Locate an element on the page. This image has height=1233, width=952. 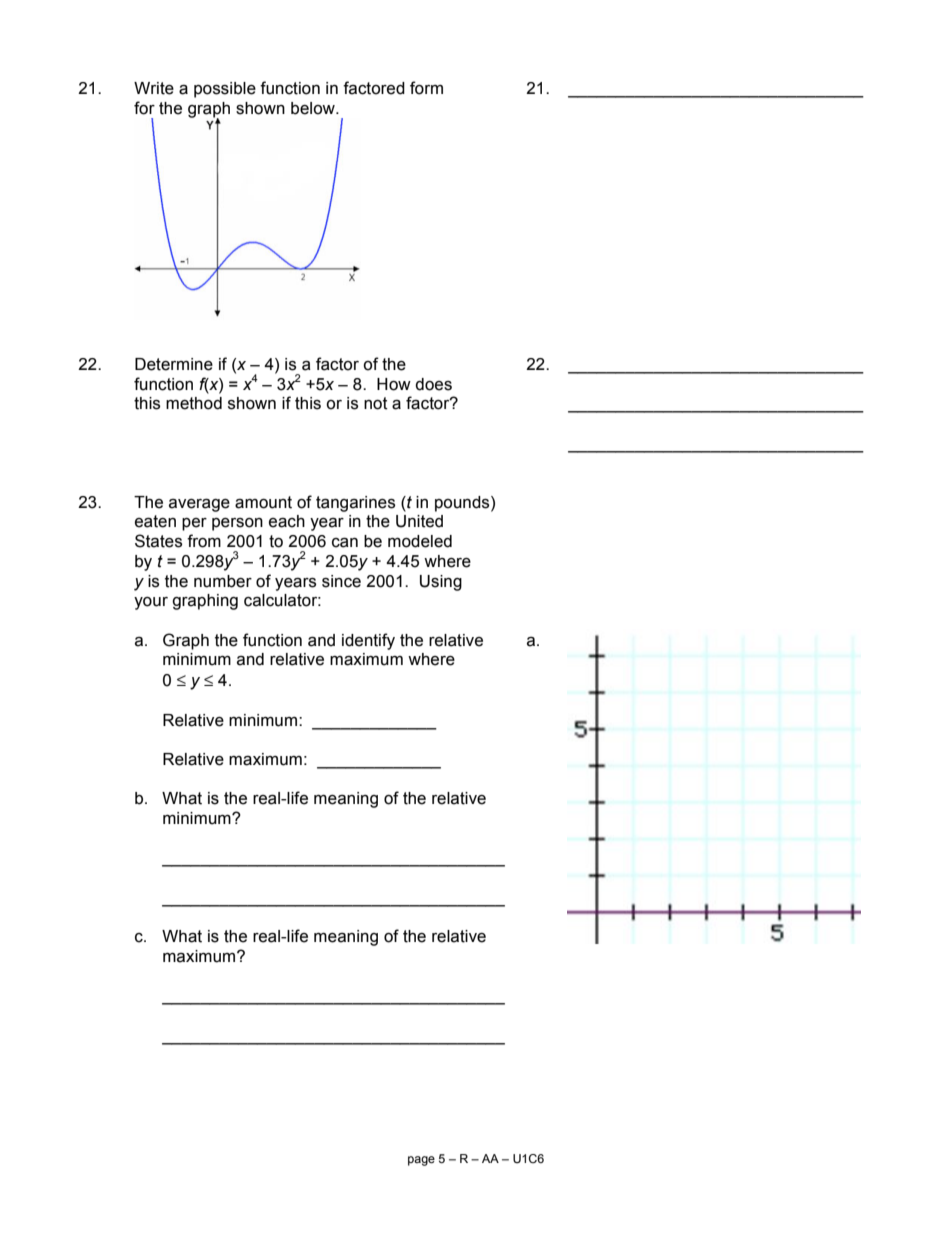
Using is located at coordinates (441, 583).
